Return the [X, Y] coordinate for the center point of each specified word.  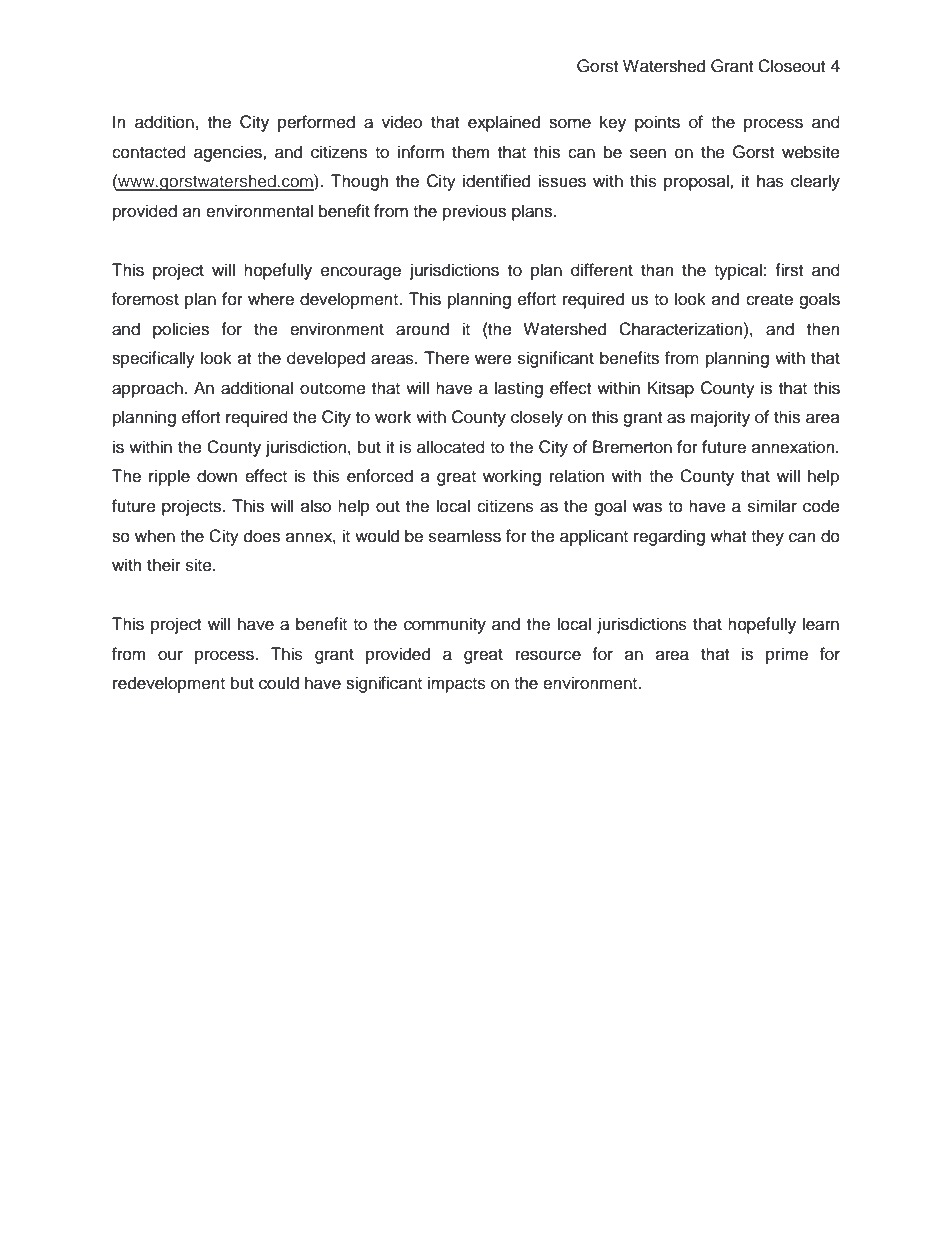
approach [148, 389]
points [657, 123]
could [279, 683]
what [728, 536]
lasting [519, 389]
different [602, 270]
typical [738, 271]
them [470, 152]
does [262, 536]
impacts [457, 684]
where [271, 299]
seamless [465, 536]
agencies [229, 153]
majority [720, 418]
